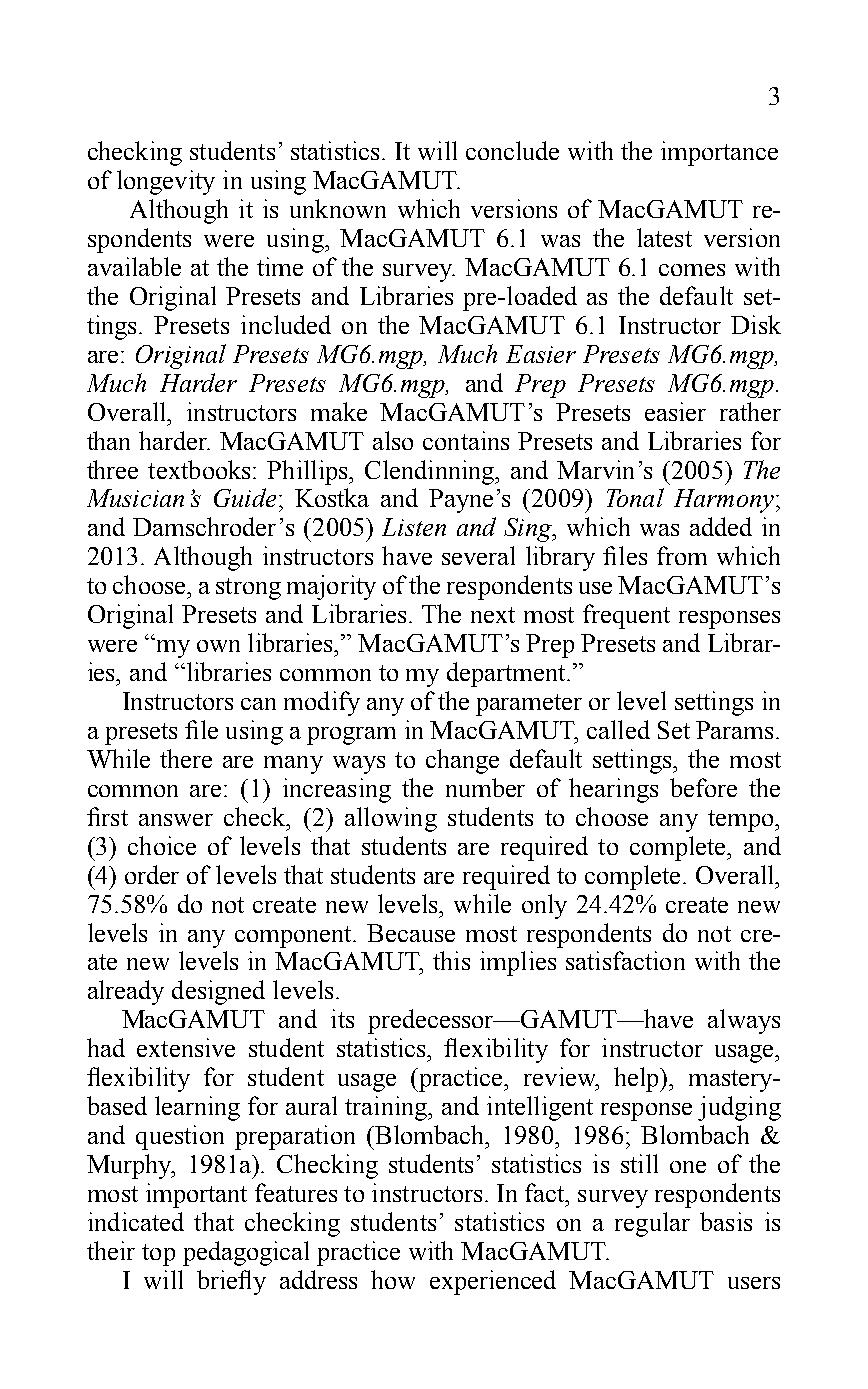 The image size is (868, 1389). I want to click on longevity, so click(166, 182).
